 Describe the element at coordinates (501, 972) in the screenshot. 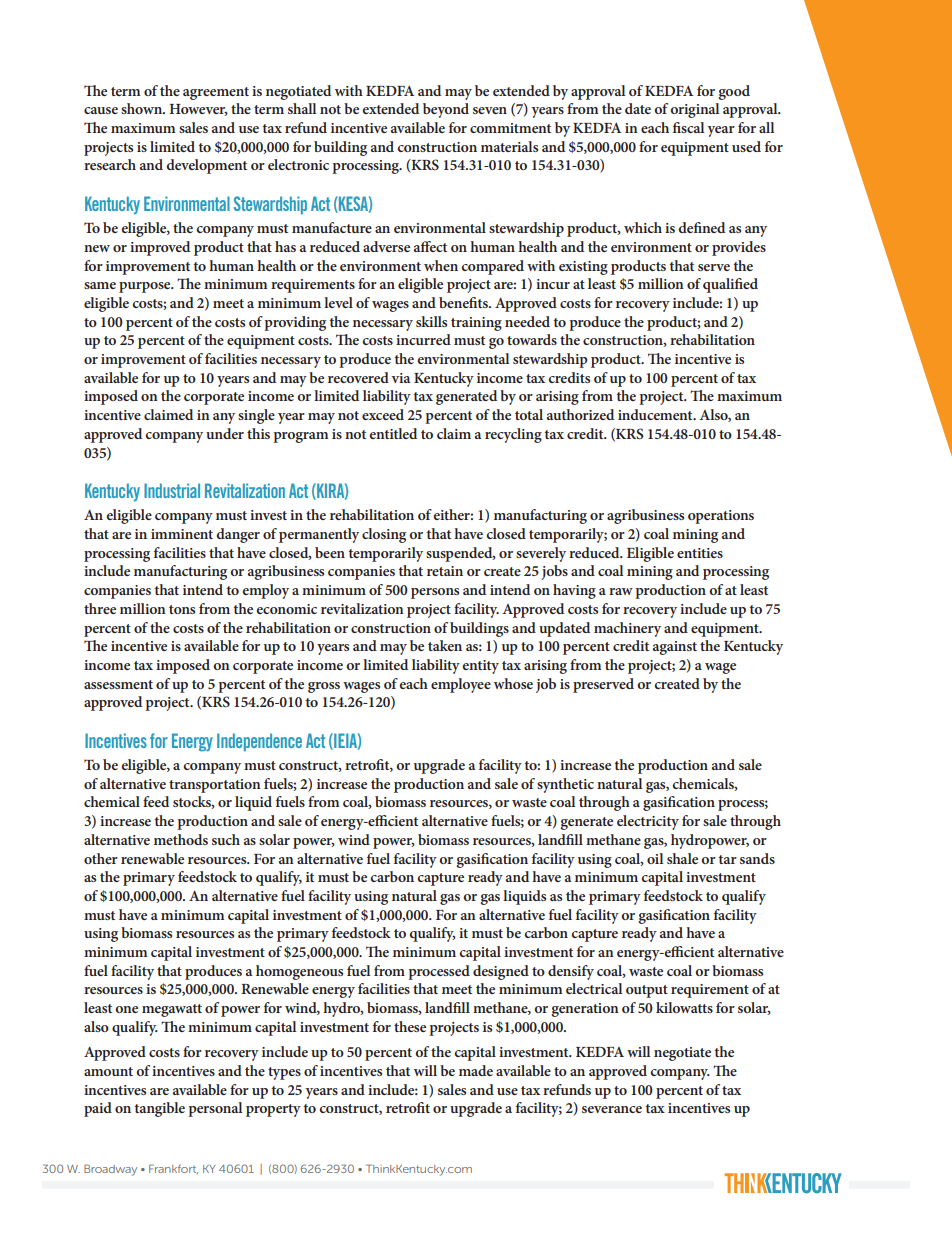

I see `designed` at that location.
